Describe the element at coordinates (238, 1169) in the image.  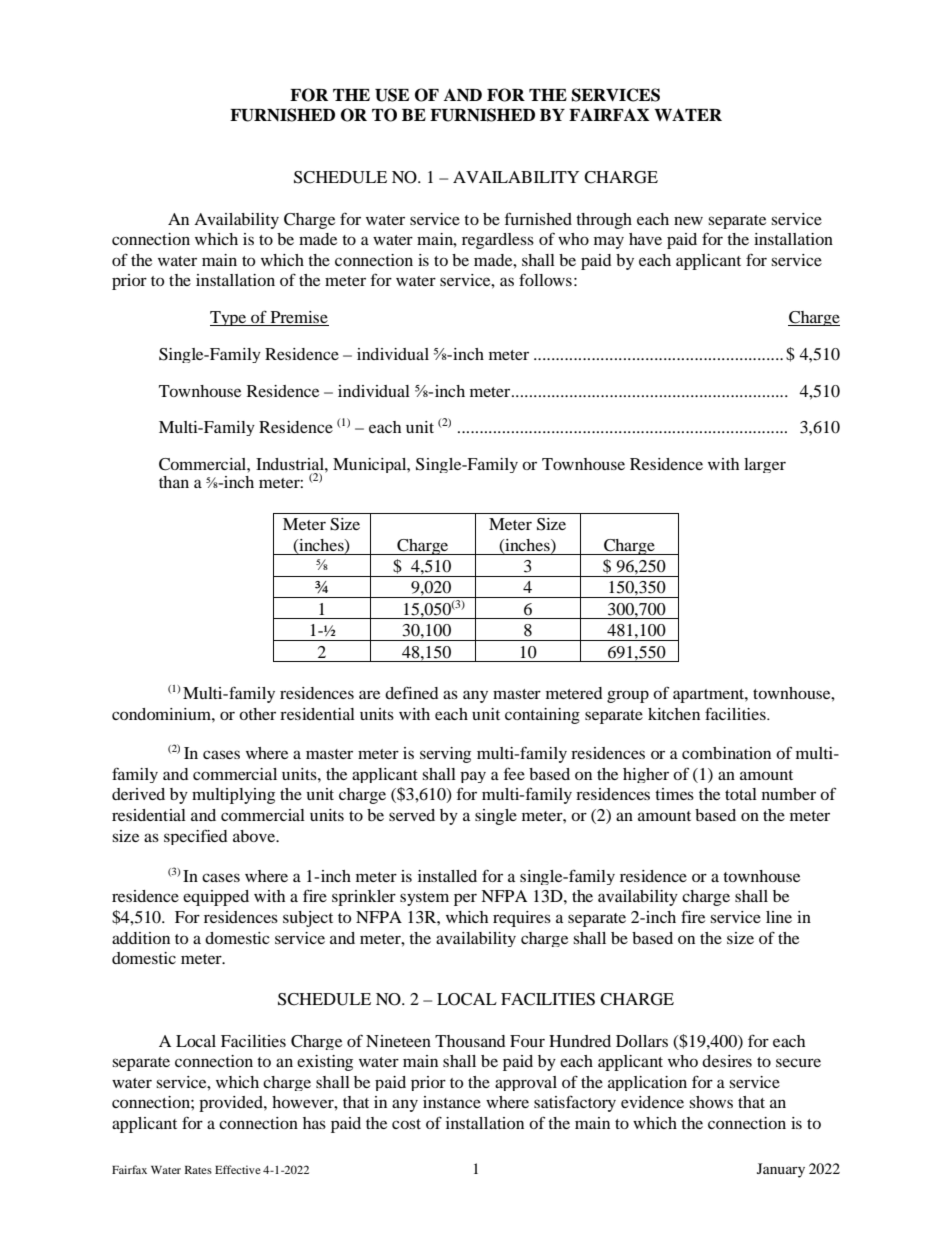
I see `Effective` at that location.
